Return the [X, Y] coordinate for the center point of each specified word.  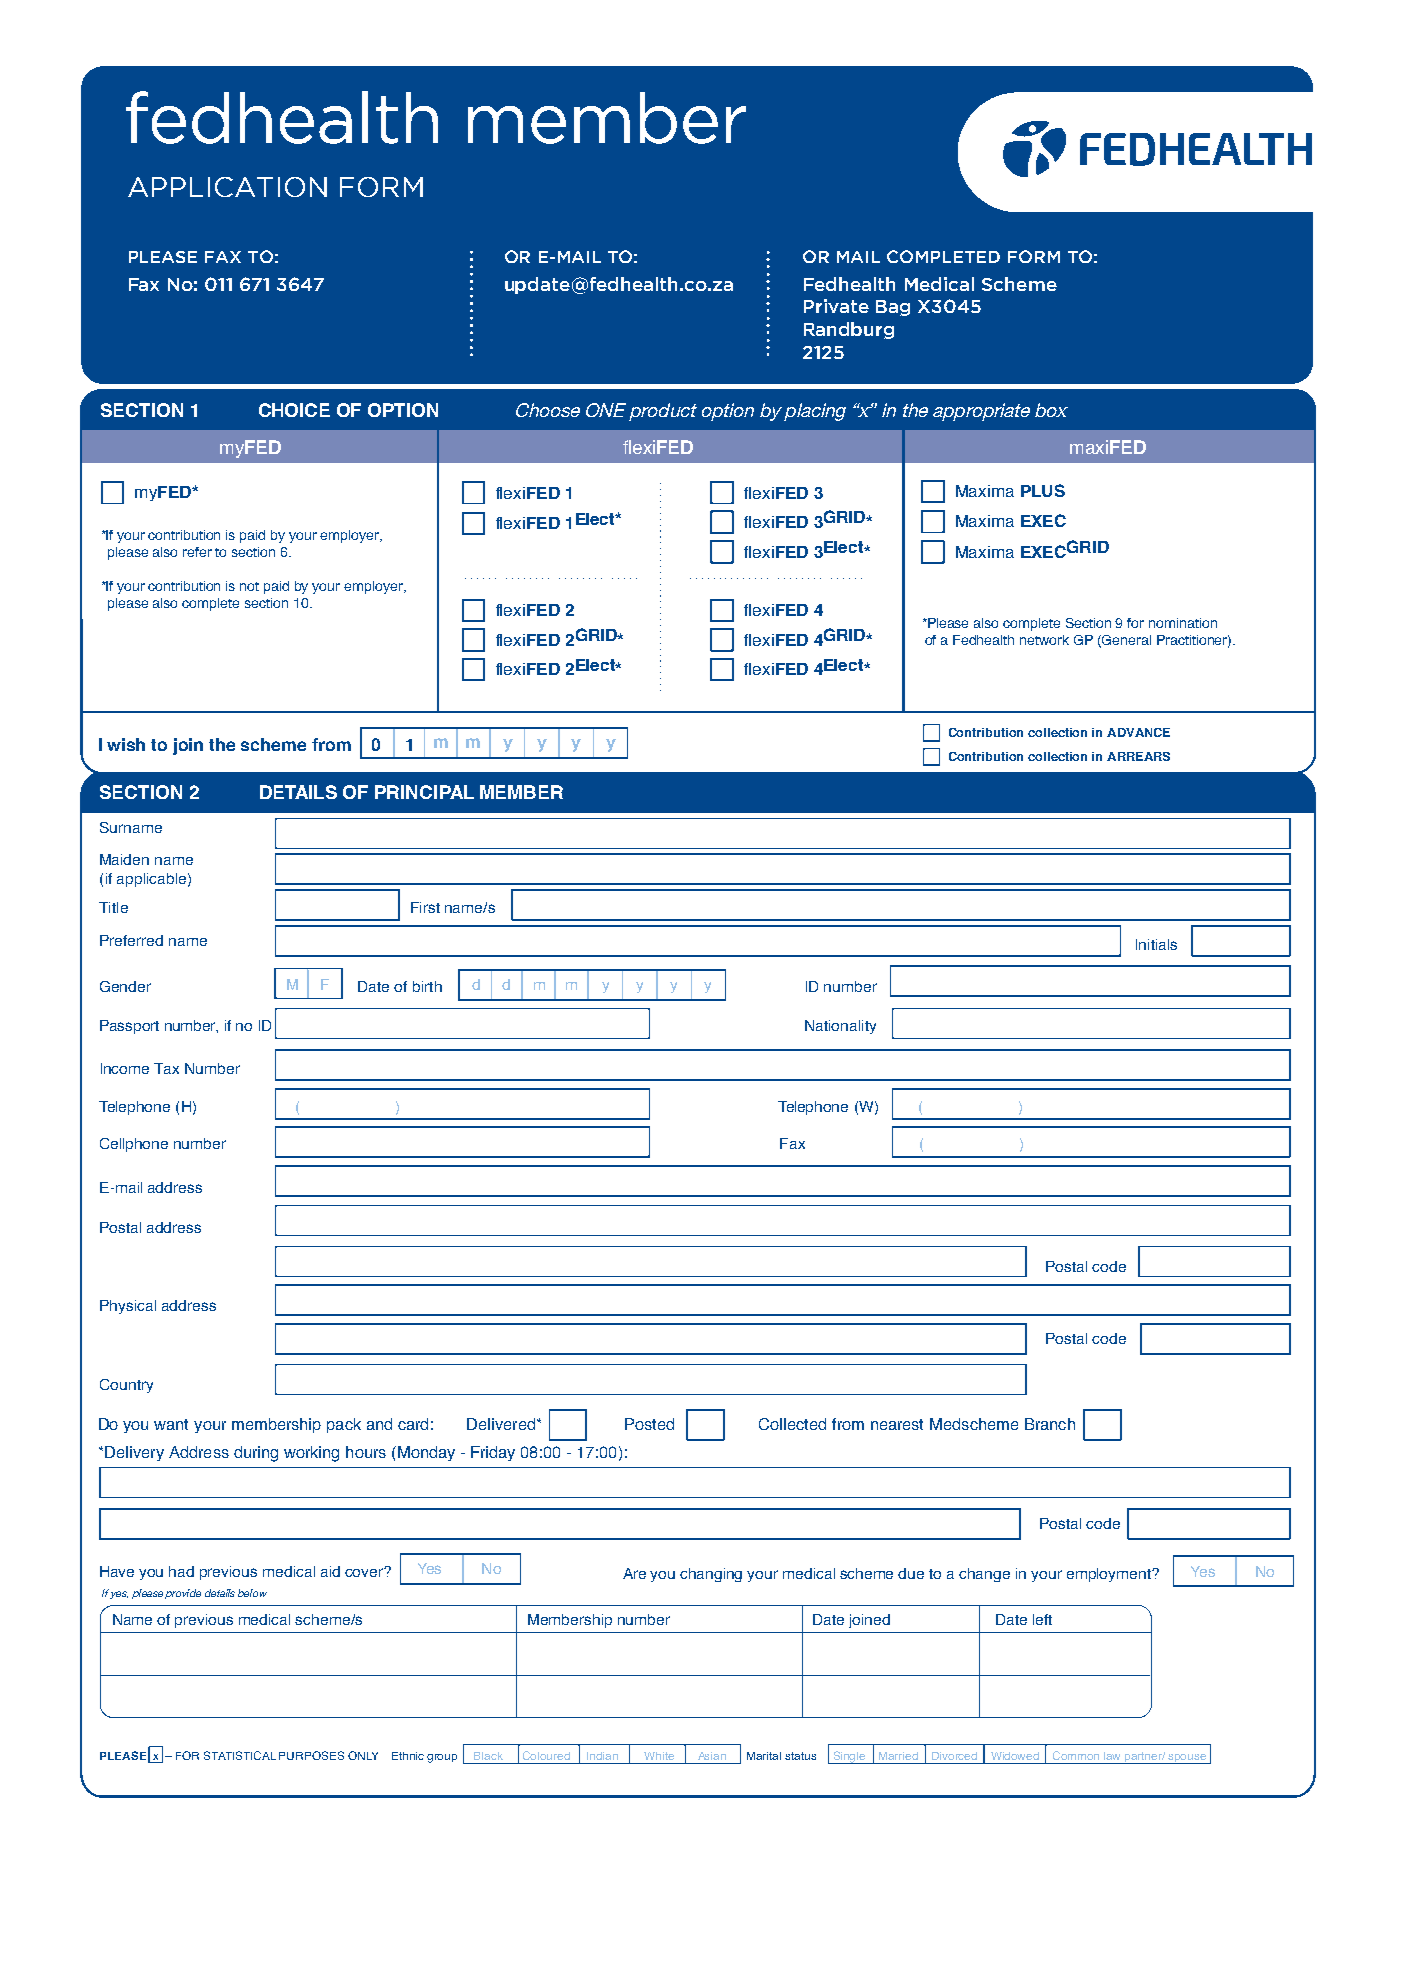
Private [836, 306]
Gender [125, 986]
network [1044, 640]
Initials [1156, 944]
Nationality [840, 1027]
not [249, 586]
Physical [128, 1307]
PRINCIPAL [424, 792]
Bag [893, 308]
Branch [1050, 1424]
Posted [649, 1424]
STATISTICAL [240, 1755]
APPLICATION [227, 187]
